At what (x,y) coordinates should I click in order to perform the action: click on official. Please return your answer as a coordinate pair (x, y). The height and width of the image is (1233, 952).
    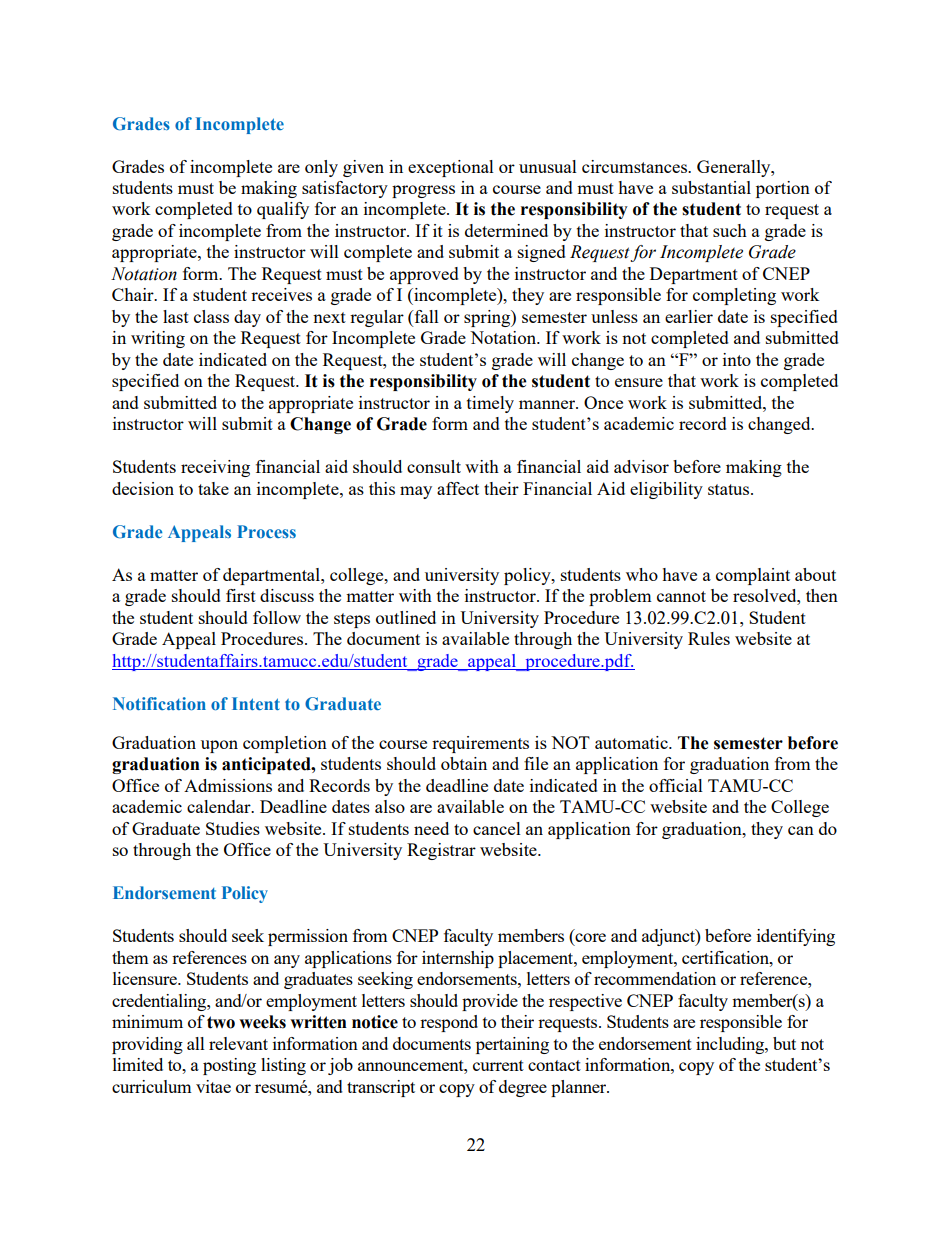
    Looking at the image, I should click on (676, 785).
